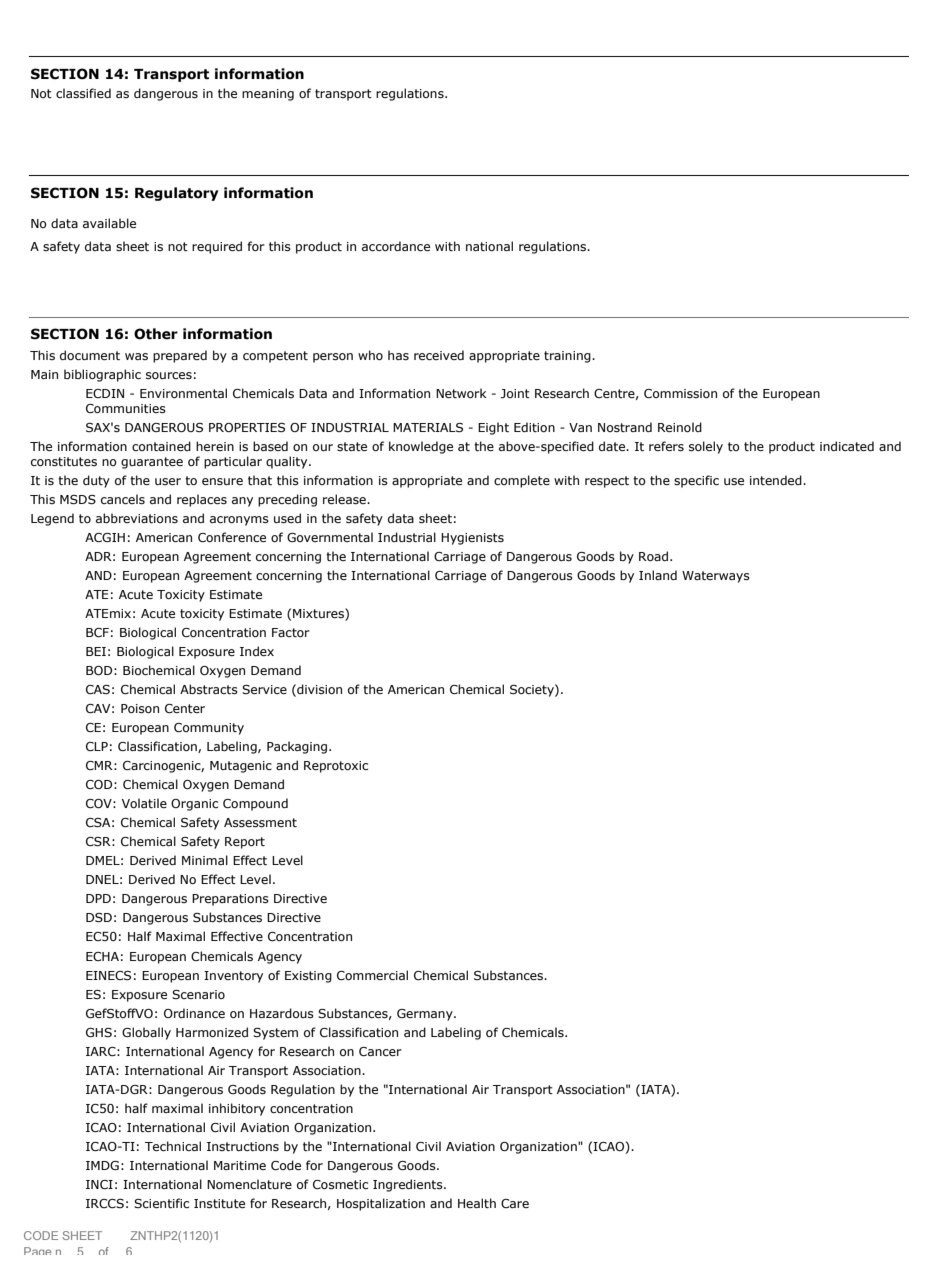  Describe the element at coordinates (396, 246) in the document. I see `accordance` at that location.
